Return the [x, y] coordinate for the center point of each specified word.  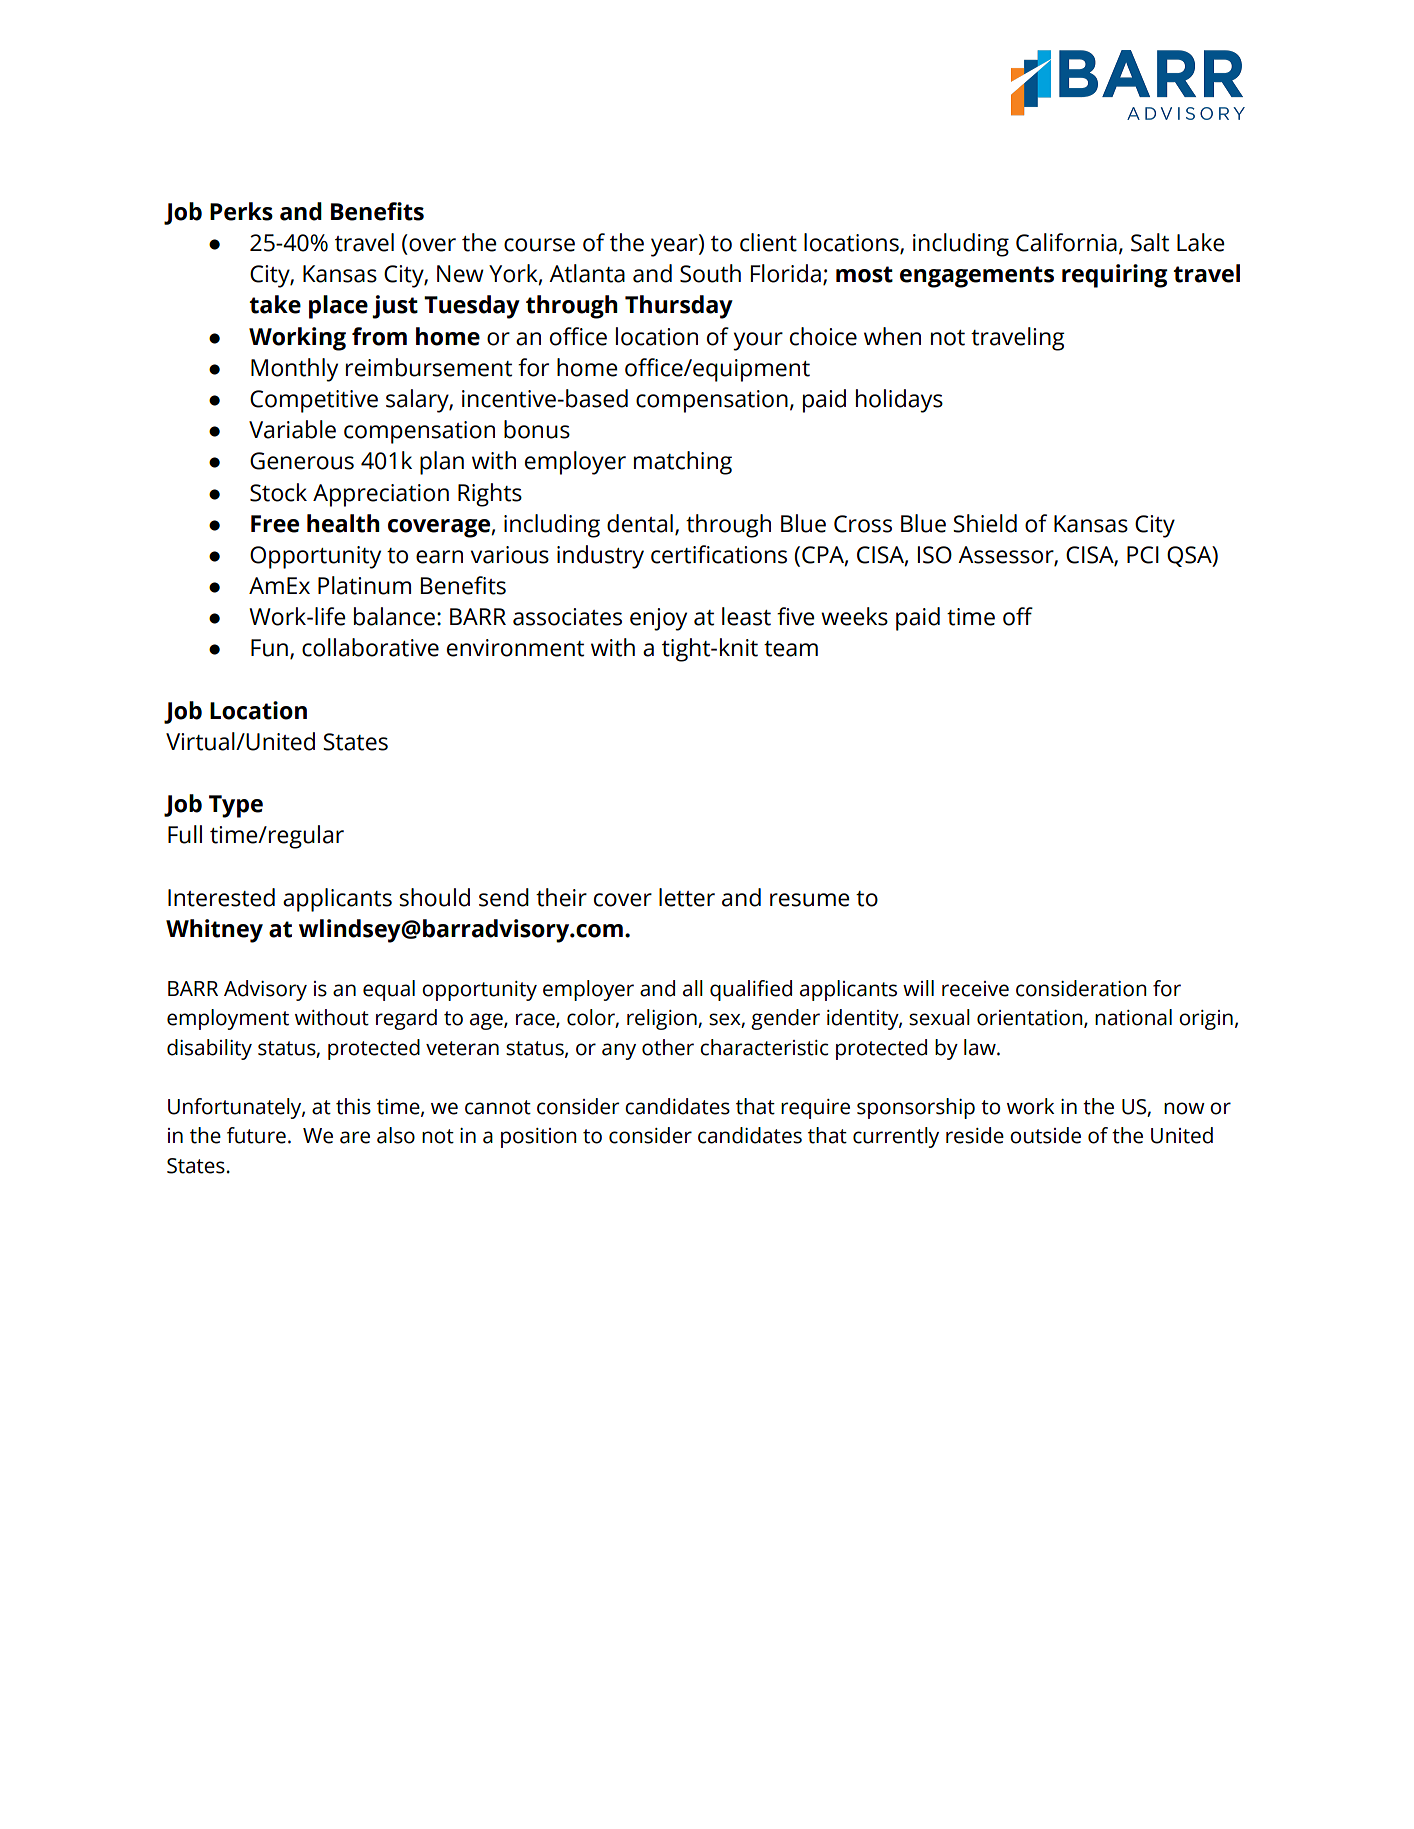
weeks [854, 616]
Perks [241, 211]
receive [975, 989]
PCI [1143, 555]
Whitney [214, 931]
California [1066, 242]
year [675, 247]
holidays [899, 401]
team [791, 649]
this [353, 1106]
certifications [719, 554]
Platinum [364, 585]
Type [236, 806]
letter [687, 897]
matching [683, 463]
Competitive [314, 401]
